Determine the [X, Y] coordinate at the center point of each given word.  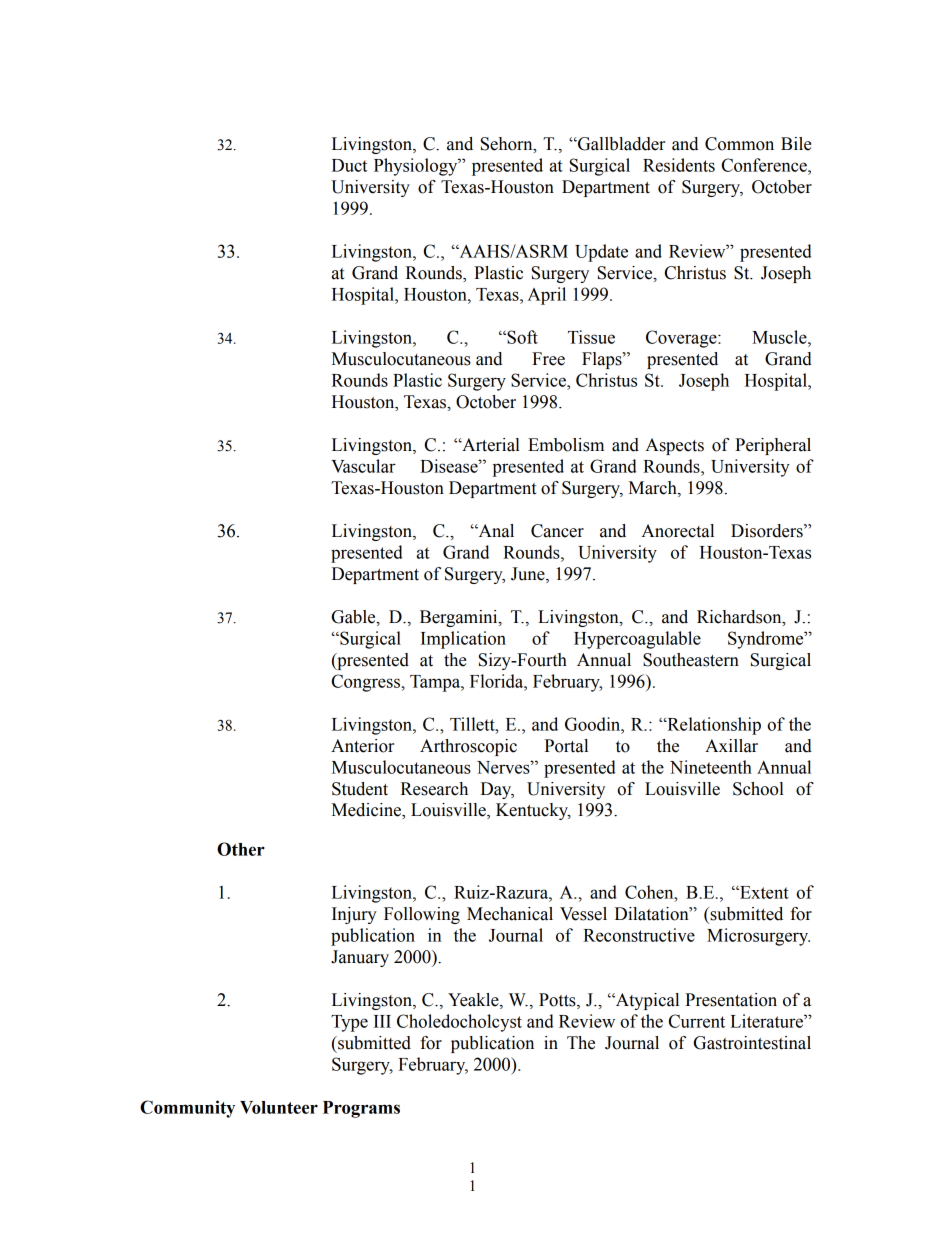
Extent [763, 892]
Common [739, 144]
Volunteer [279, 1107]
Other [241, 849]
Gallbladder [620, 144]
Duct [349, 165]
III [382, 1021]
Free [548, 359]
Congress [366, 683]
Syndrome [767, 640]
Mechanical [510, 914]
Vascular [363, 466]
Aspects [674, 446]
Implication [463, 640]
